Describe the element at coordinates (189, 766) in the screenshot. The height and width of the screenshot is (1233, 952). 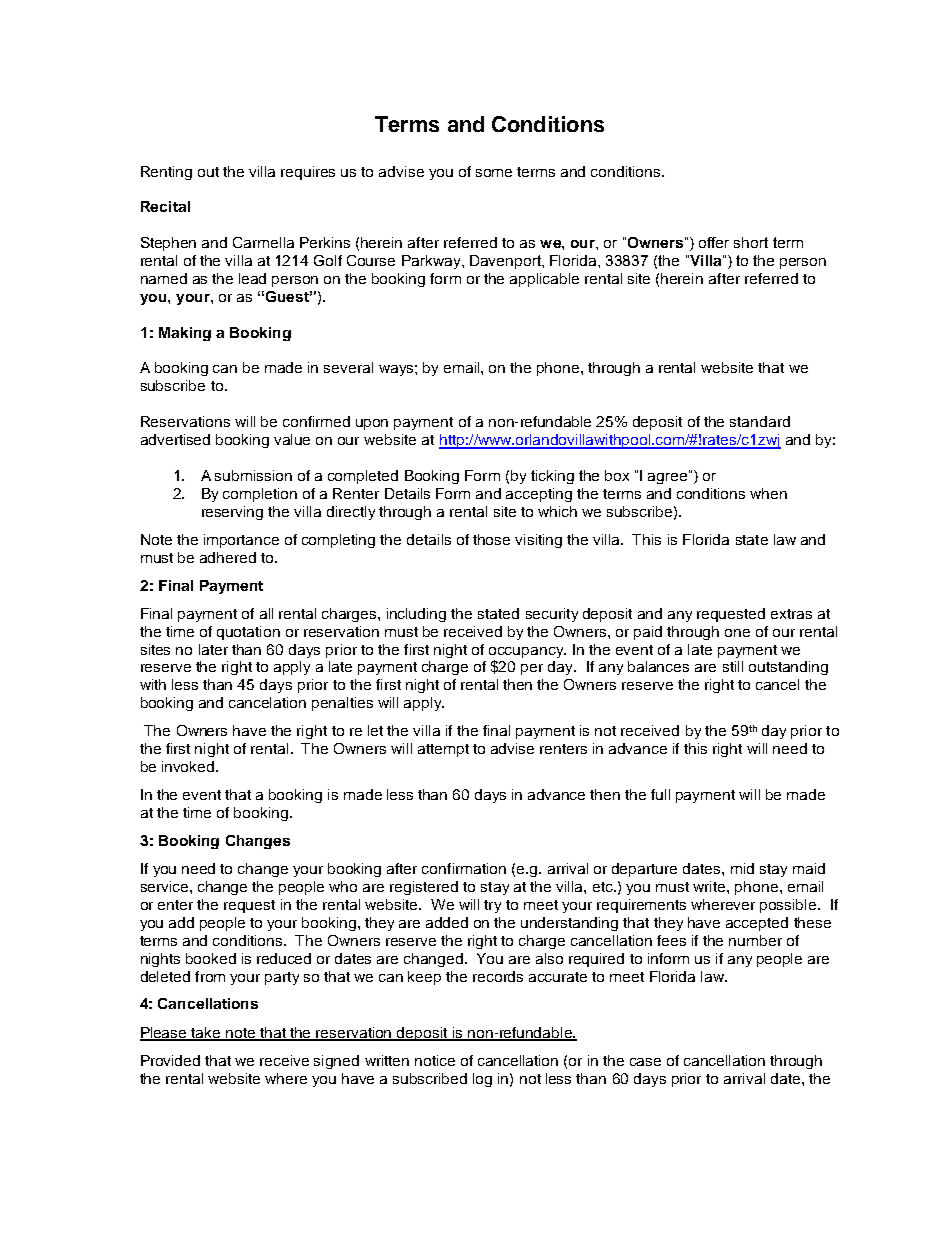
I see `invoked` at that location.
